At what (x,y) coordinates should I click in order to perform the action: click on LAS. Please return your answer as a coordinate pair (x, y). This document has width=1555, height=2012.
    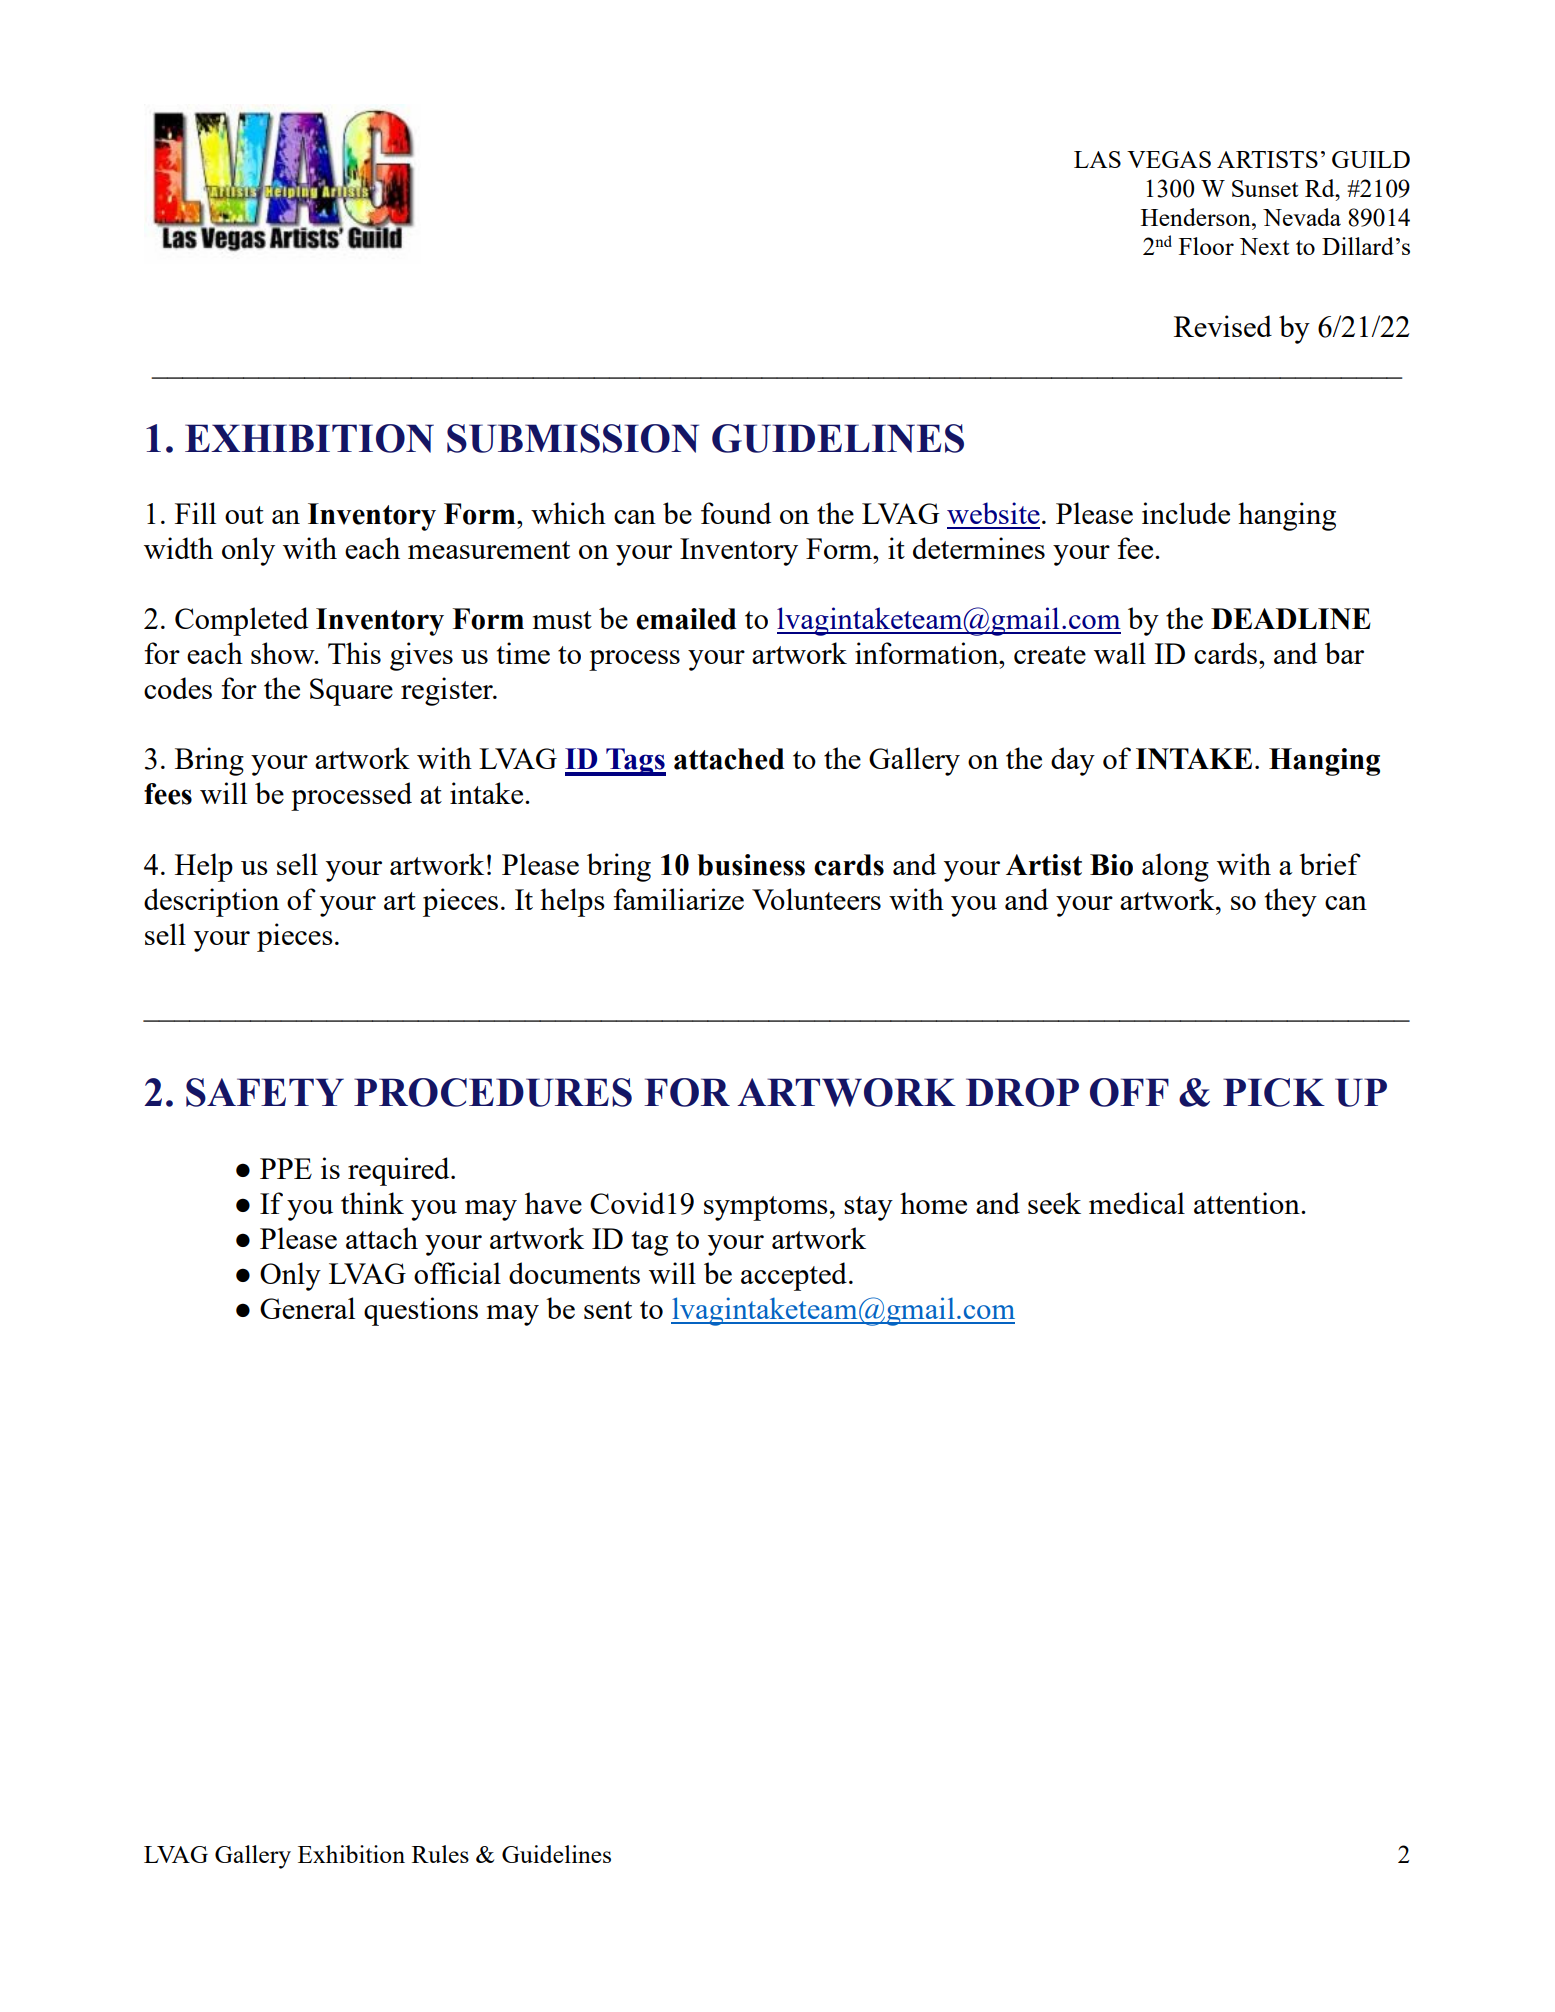
    Looking at the image, I should click on (1097, 159).
